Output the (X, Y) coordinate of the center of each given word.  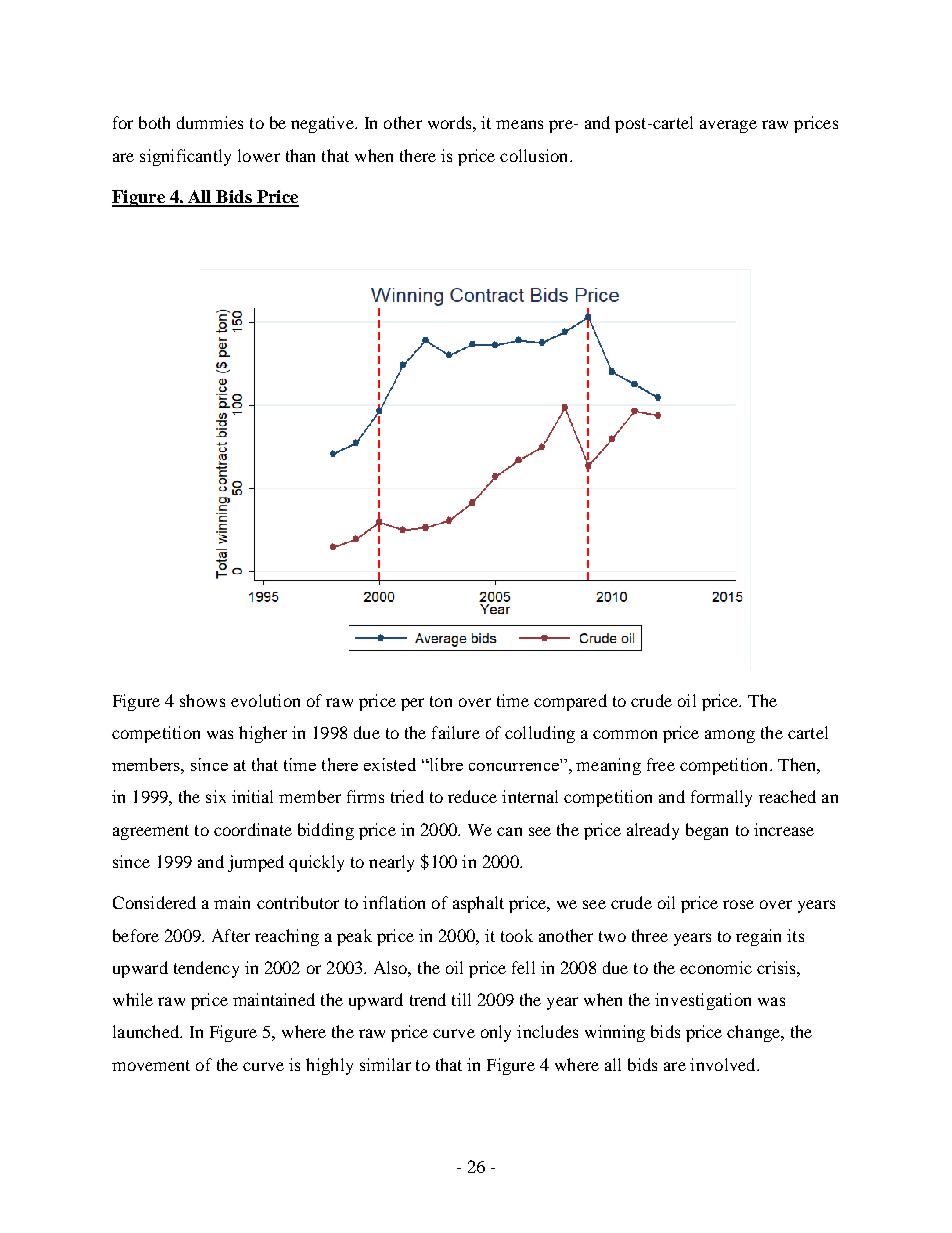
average (728, 126)
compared (570, 702)
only (496, 1033)
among (730, 736)
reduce (472, 796)
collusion (535, 155)
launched (147, 1031)
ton (441, 701)
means (519, 124)
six (216, 796)
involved (724, 1064)
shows (202, 700)
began (707, 831)
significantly (185, 157)
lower (259, 155)
